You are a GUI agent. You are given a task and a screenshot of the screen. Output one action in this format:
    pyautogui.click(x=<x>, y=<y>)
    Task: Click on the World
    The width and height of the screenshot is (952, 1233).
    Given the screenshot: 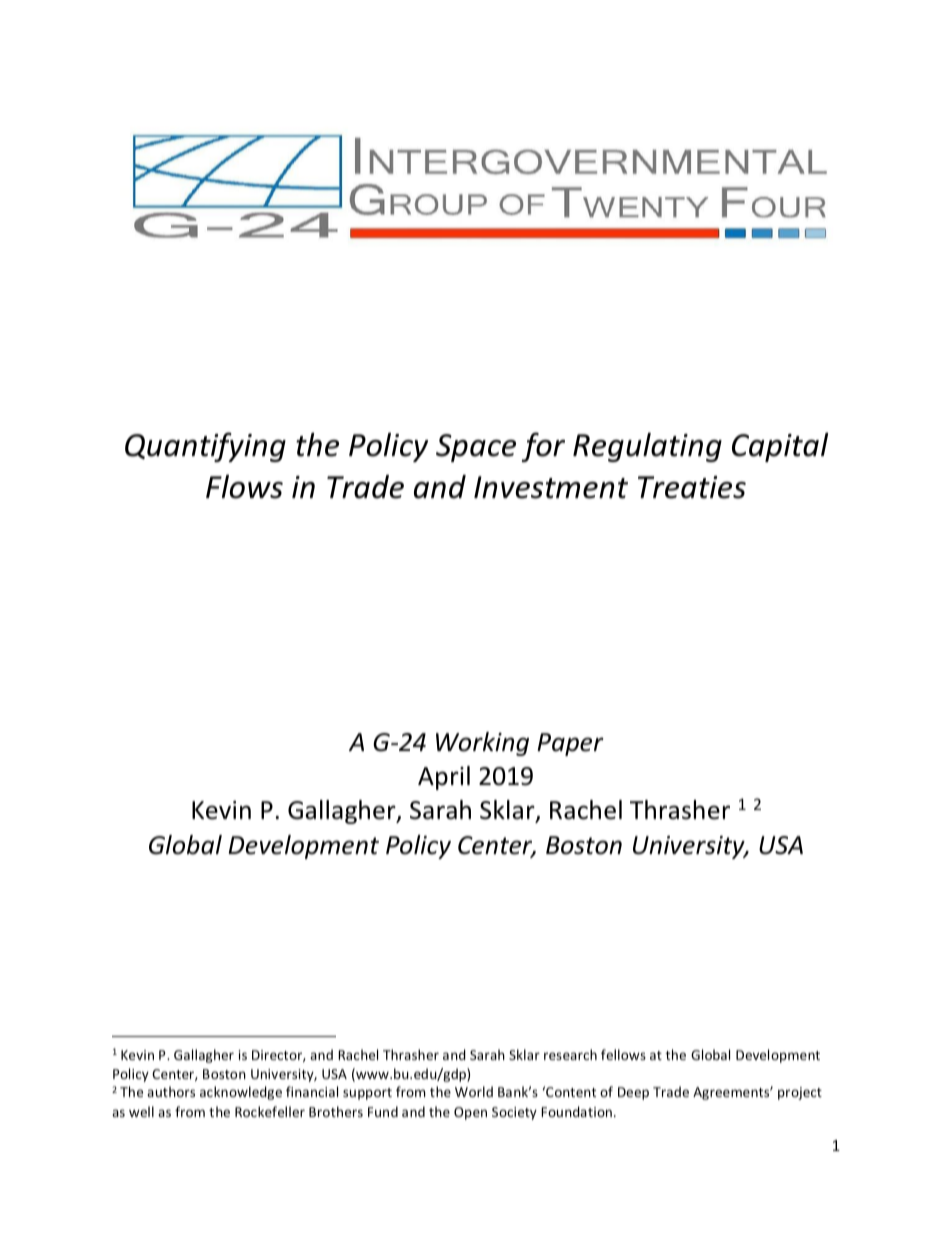 What is the action you would take?
    pyautogui.click(x=474, y=1091)
